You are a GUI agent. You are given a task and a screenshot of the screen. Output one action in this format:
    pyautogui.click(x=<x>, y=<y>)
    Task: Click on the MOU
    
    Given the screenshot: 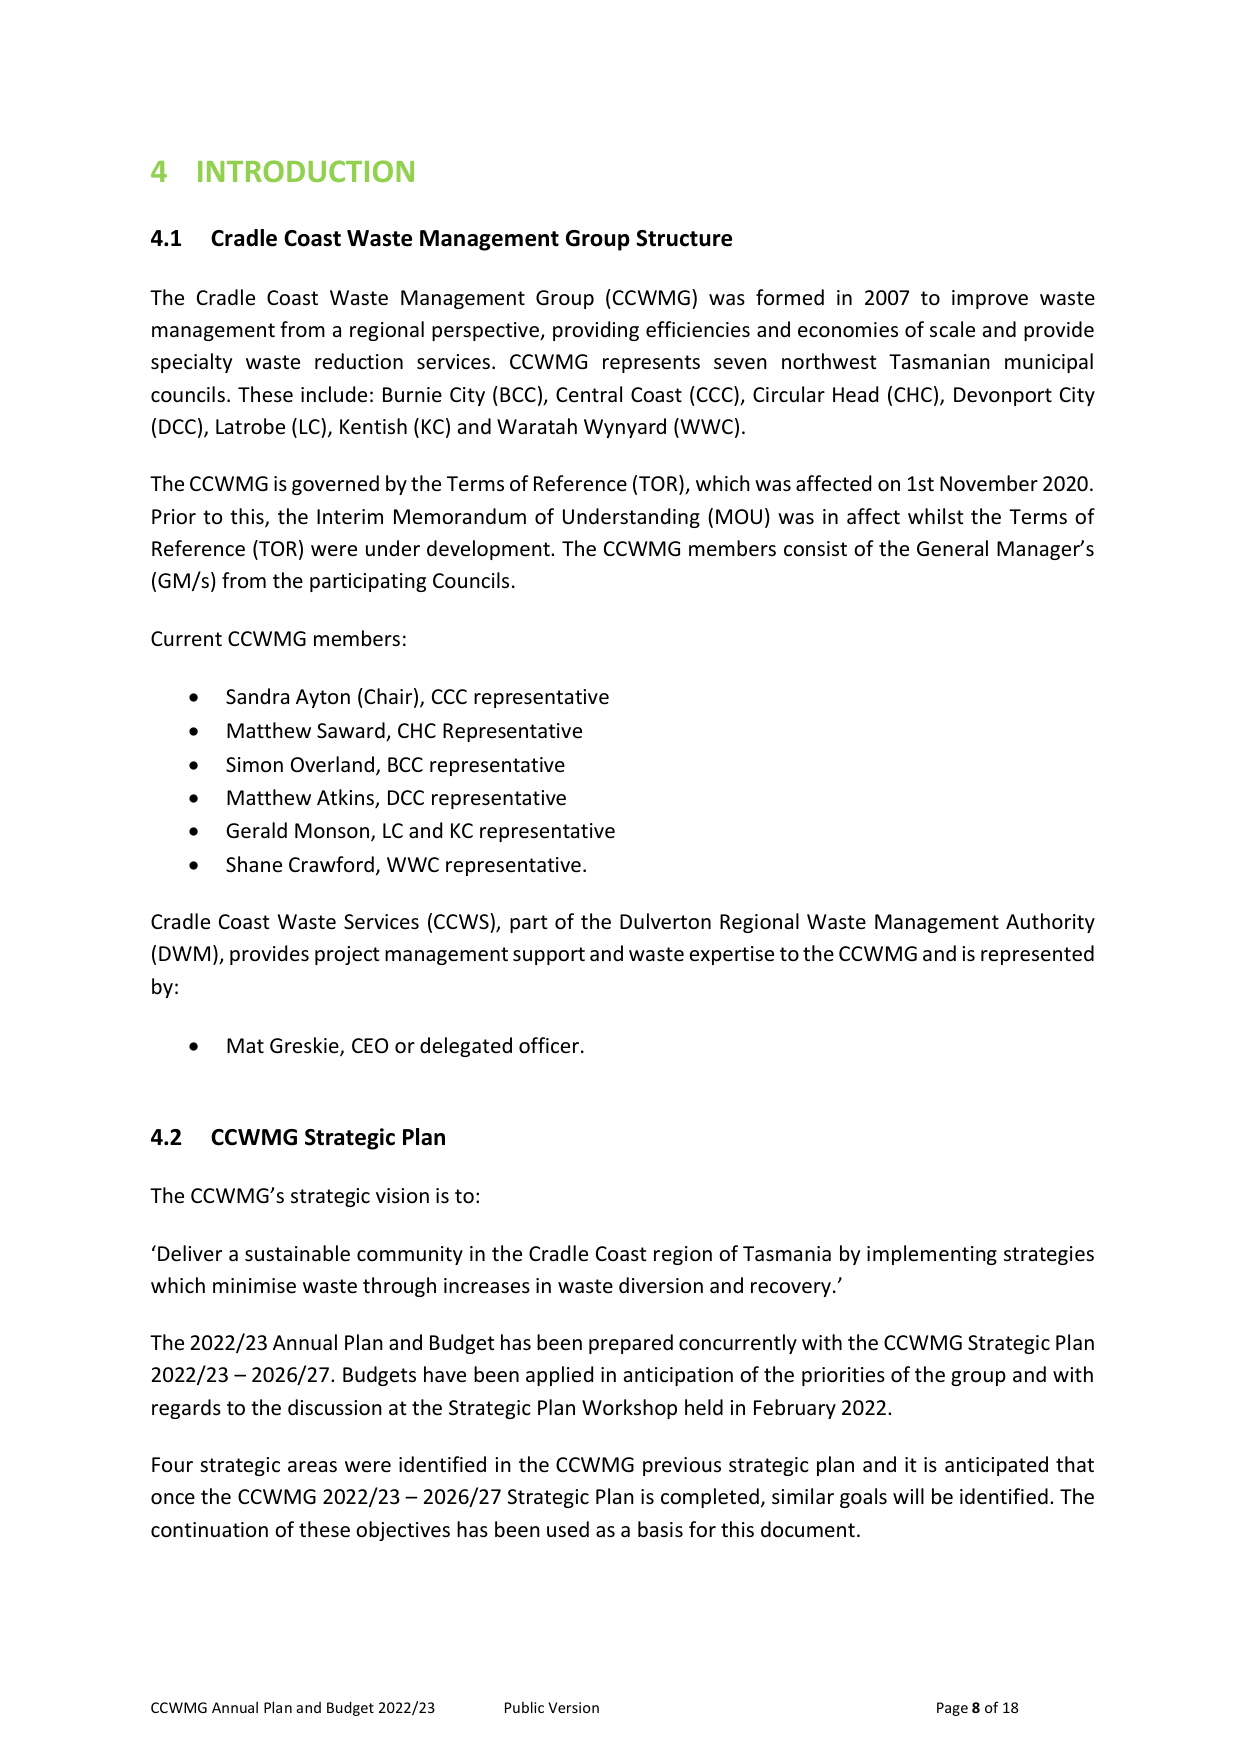 What is the action you would take?
    pyautogui.click(x=739, y=517)
